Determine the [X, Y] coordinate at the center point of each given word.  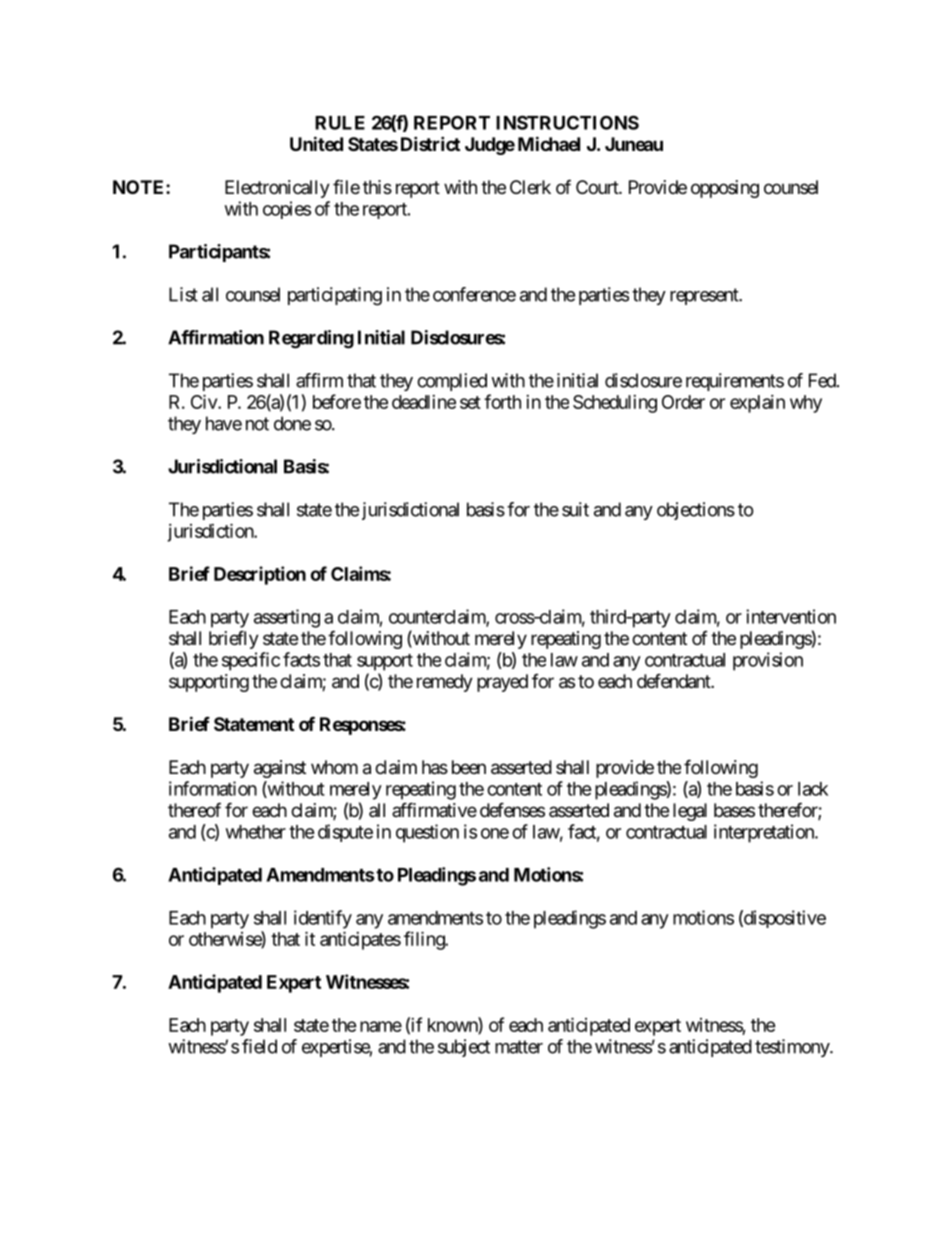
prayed [502, 683]
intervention [791, 616]
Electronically [277, 189]
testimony [793, 1048]
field [259, 1046]
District [430, 143]
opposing [725, 189]
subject [464, 1048]
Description [260, 575]
